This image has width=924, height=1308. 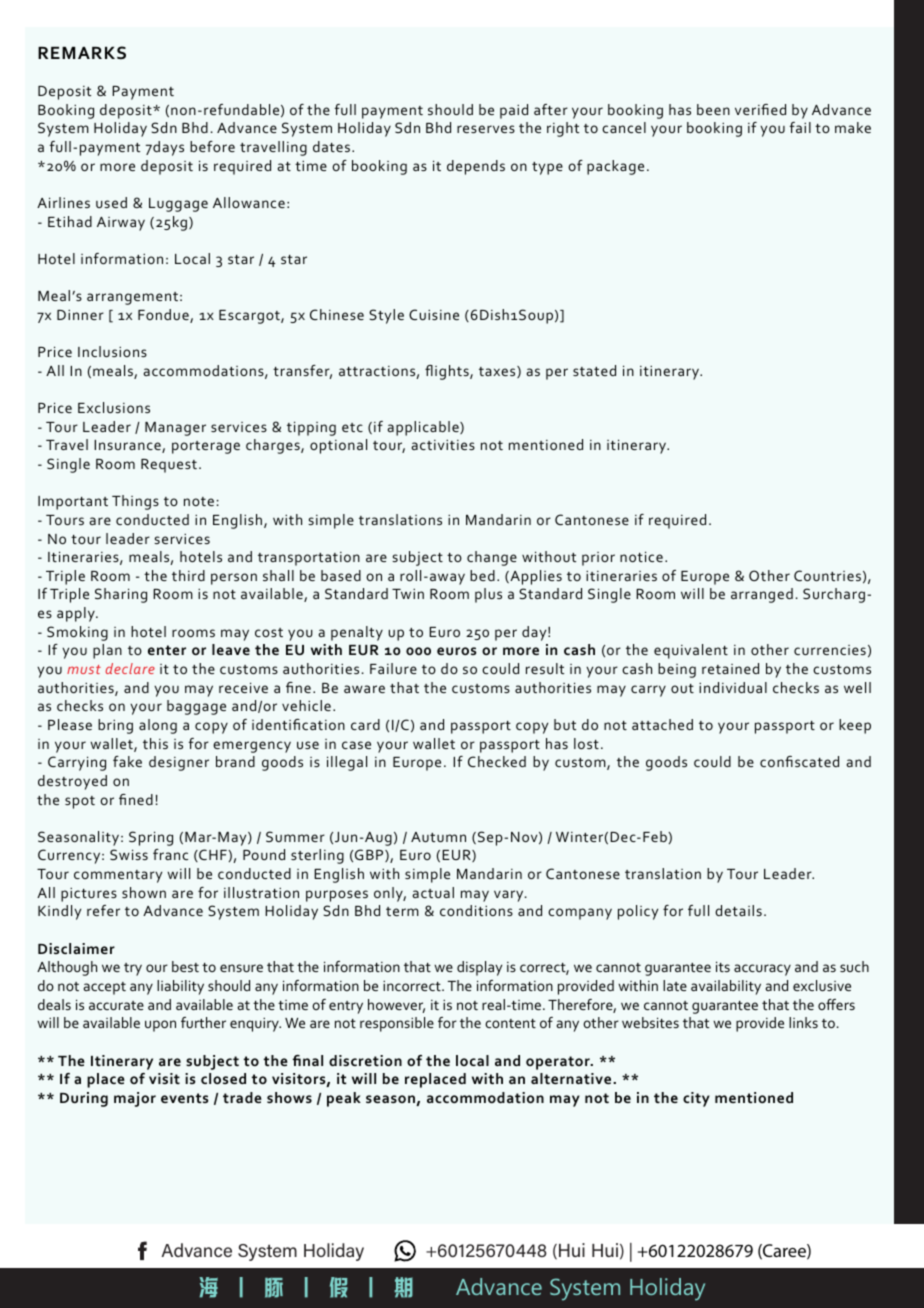 What do you see at coordinates (713, 109) in the image?
I see `been` at bounding box center [713, 109].
